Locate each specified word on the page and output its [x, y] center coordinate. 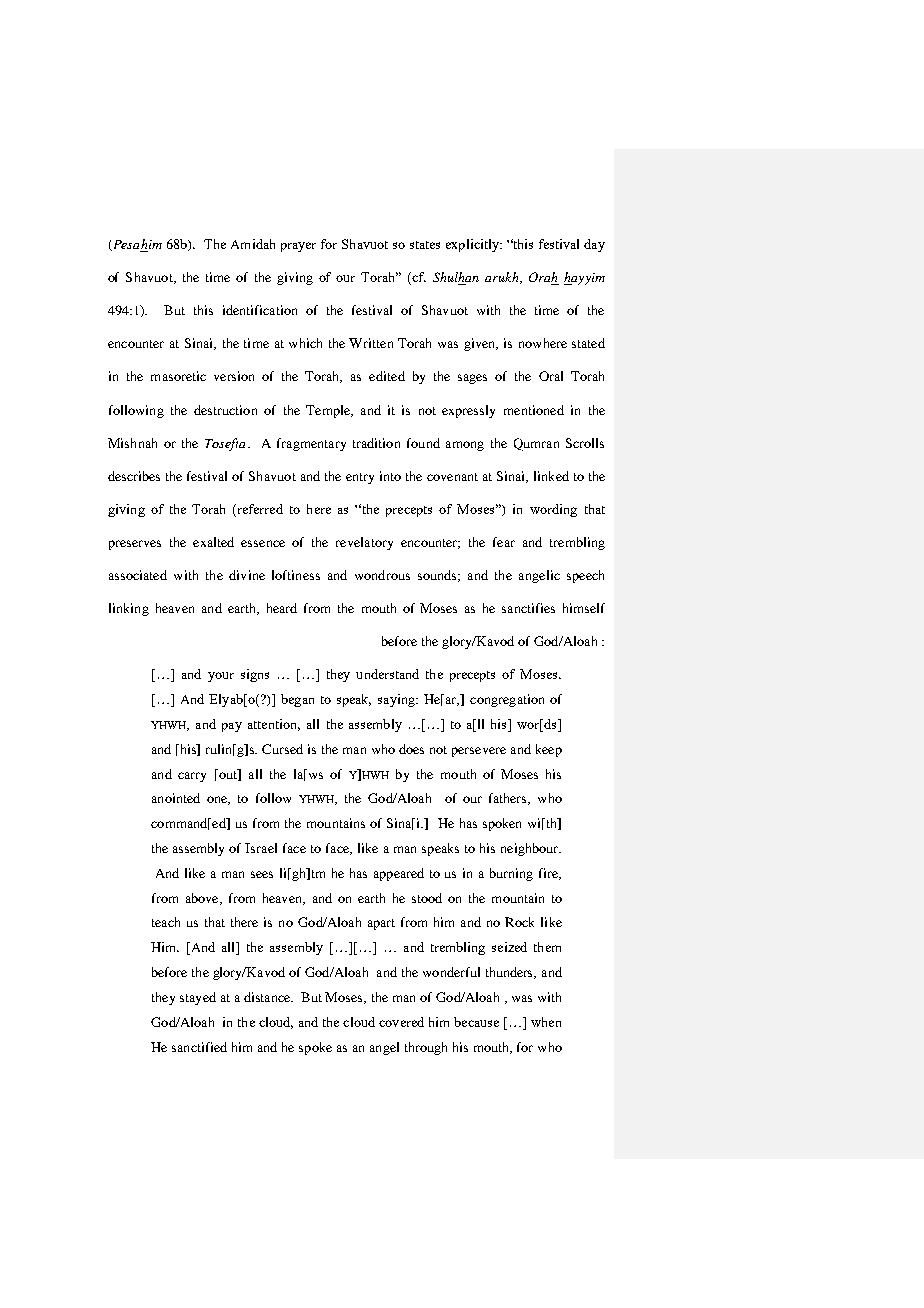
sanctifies [528, 608]
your [221, 677]
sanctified [199, 1047]
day [594, 245]
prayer [298, 247]
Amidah [253, 244]
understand [387, 674]
